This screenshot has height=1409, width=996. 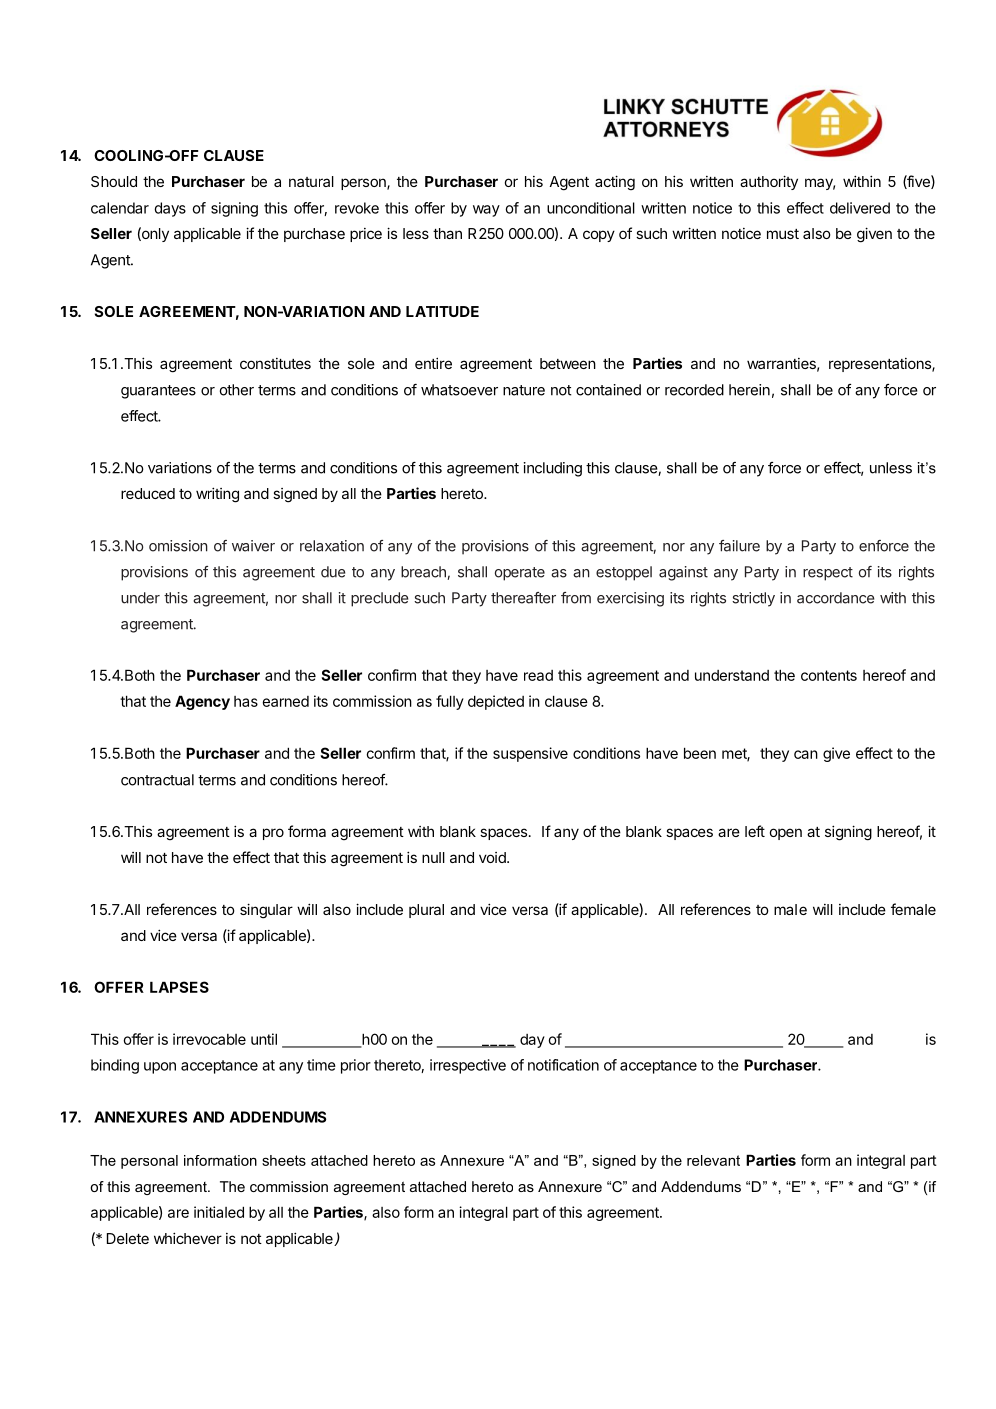 I want to click on whichever, so click(x=188, y=1238).
